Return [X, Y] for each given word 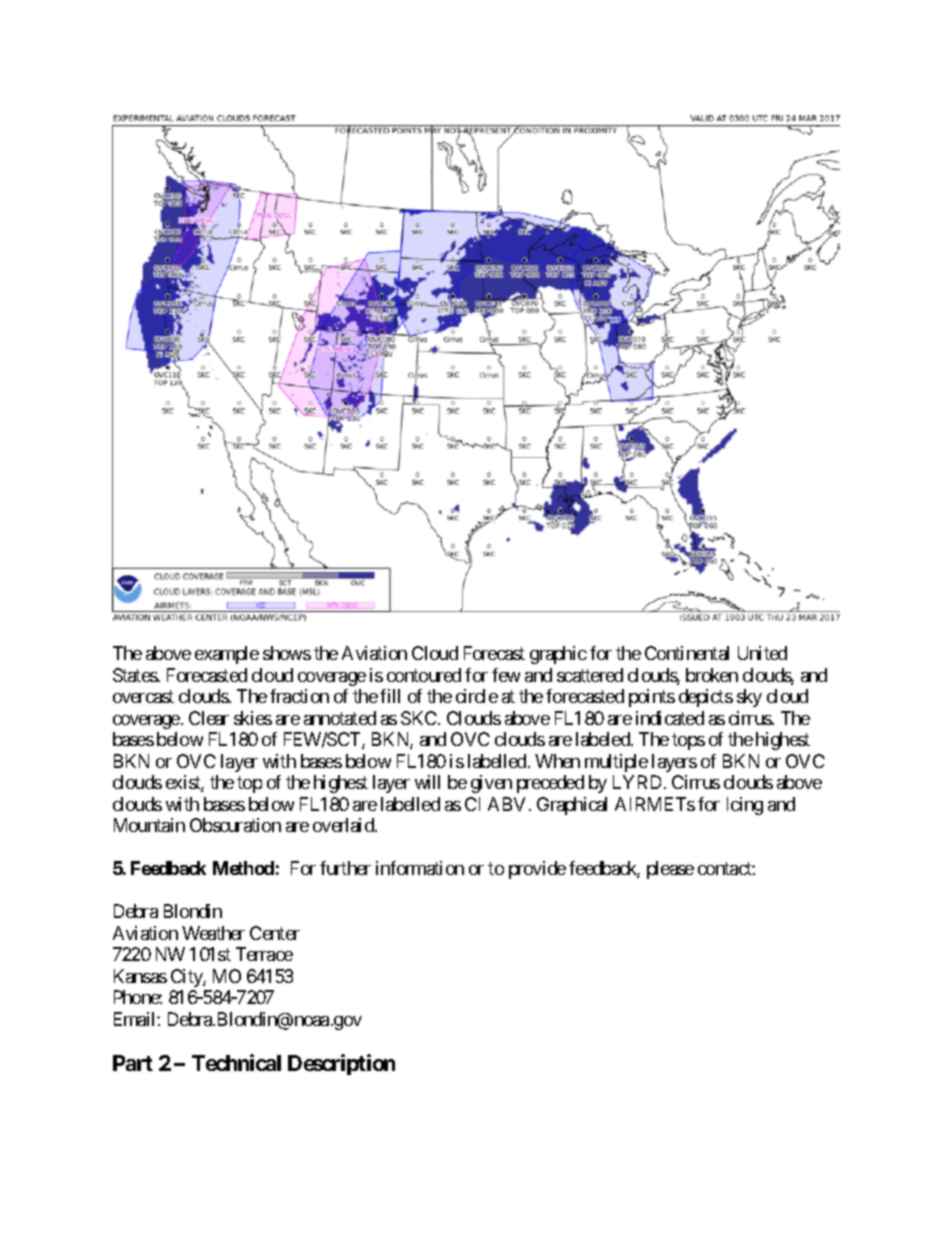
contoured [424, 675]
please [670, 870]
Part [133, 1063]
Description [341, 1064]
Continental [687, 653]
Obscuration [235, 825]
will [427, 782]
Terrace [264, 954]
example [227, 655]
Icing [745, 806]
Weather [213, 933]
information [420, 868]
